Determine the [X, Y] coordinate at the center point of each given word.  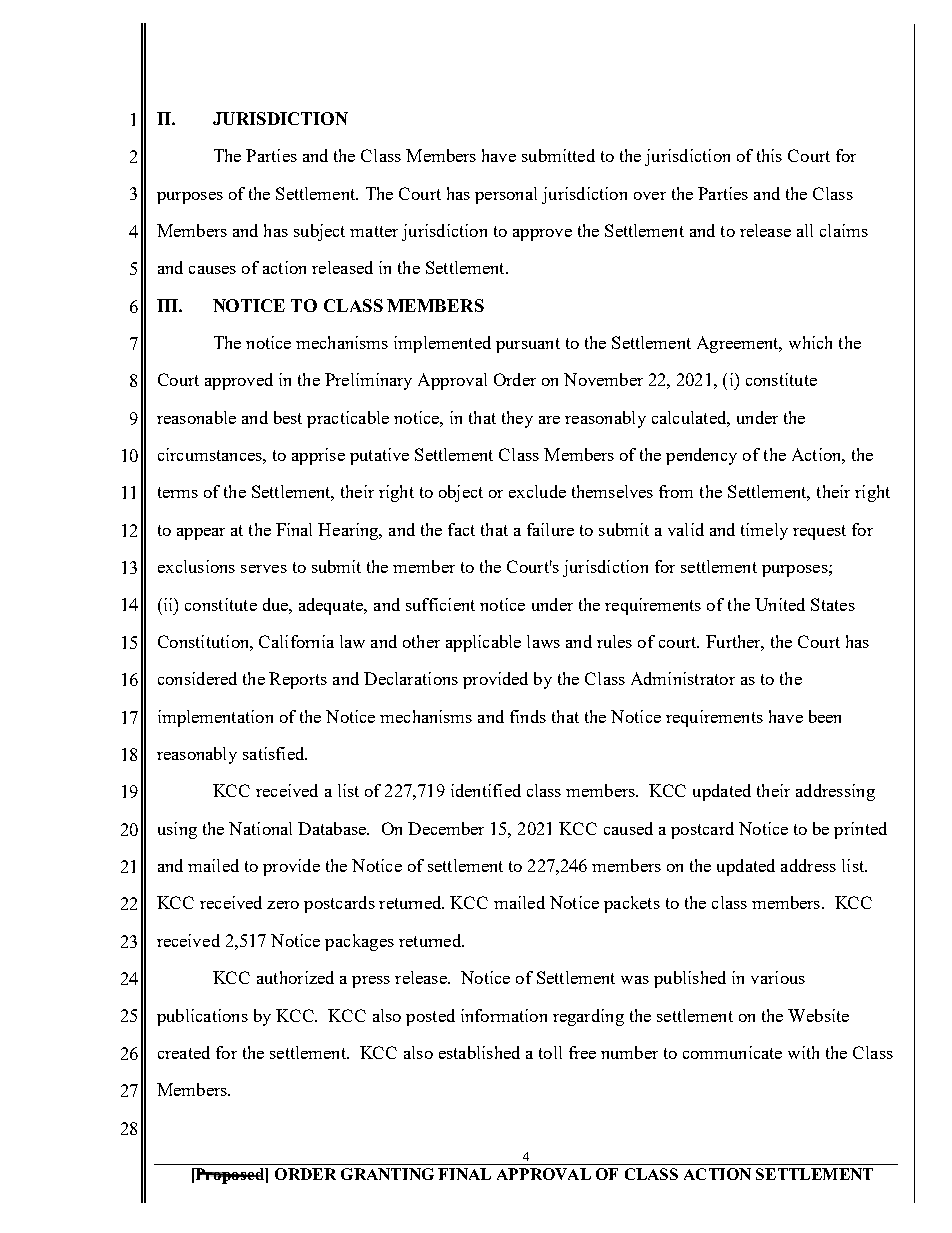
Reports [298, 680]
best [288, 417]
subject [319, 232]
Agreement [739, 344]
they [517, 419]
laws [543, 641]
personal [506, 195]
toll [550, 1052]
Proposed [230, 1176]
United [780, 604]
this [769, 155]
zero [283, 905]
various [778, 977]
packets [632, 904]
